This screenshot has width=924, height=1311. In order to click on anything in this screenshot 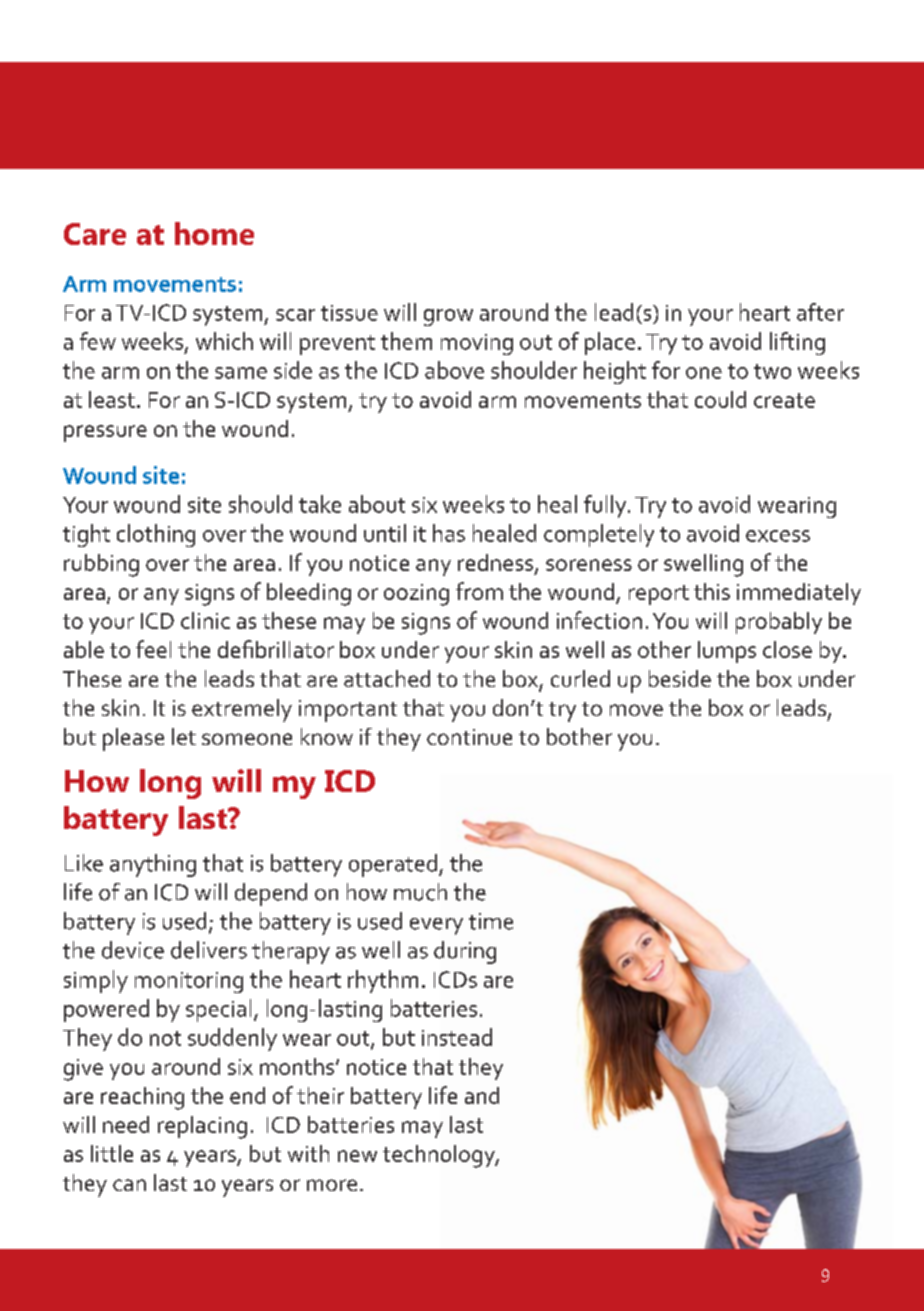, I will do `click(153, 865)`.
